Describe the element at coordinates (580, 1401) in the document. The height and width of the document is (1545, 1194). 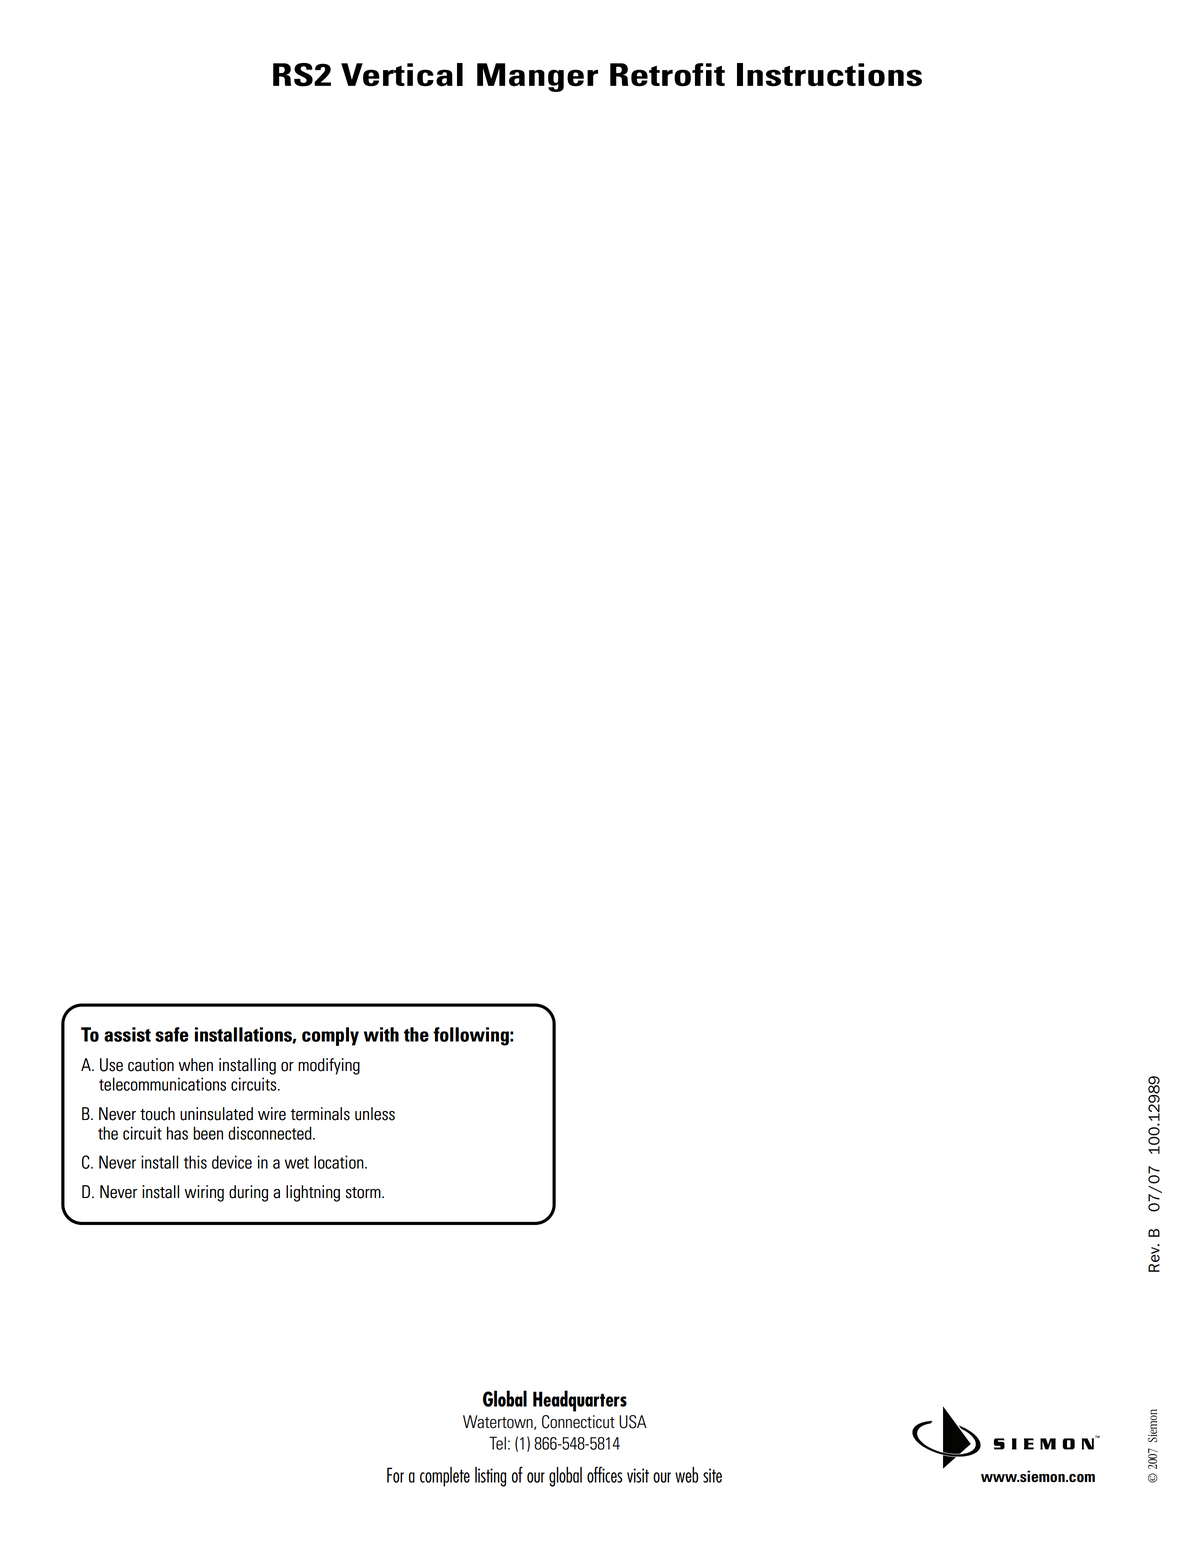
I see `Headquarters` at that location.
